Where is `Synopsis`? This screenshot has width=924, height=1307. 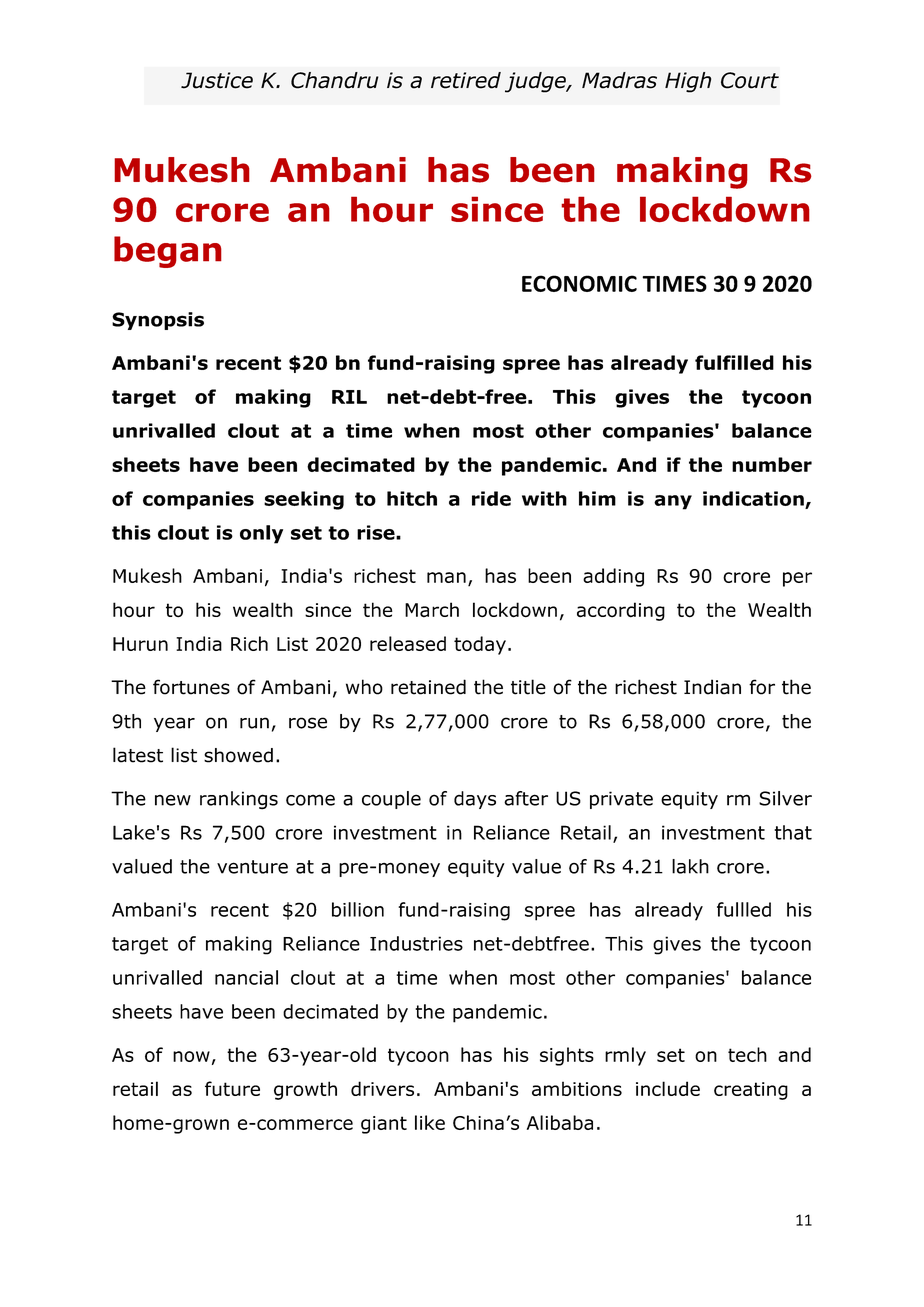
Synopsis is located at coordinates (158, 321).
